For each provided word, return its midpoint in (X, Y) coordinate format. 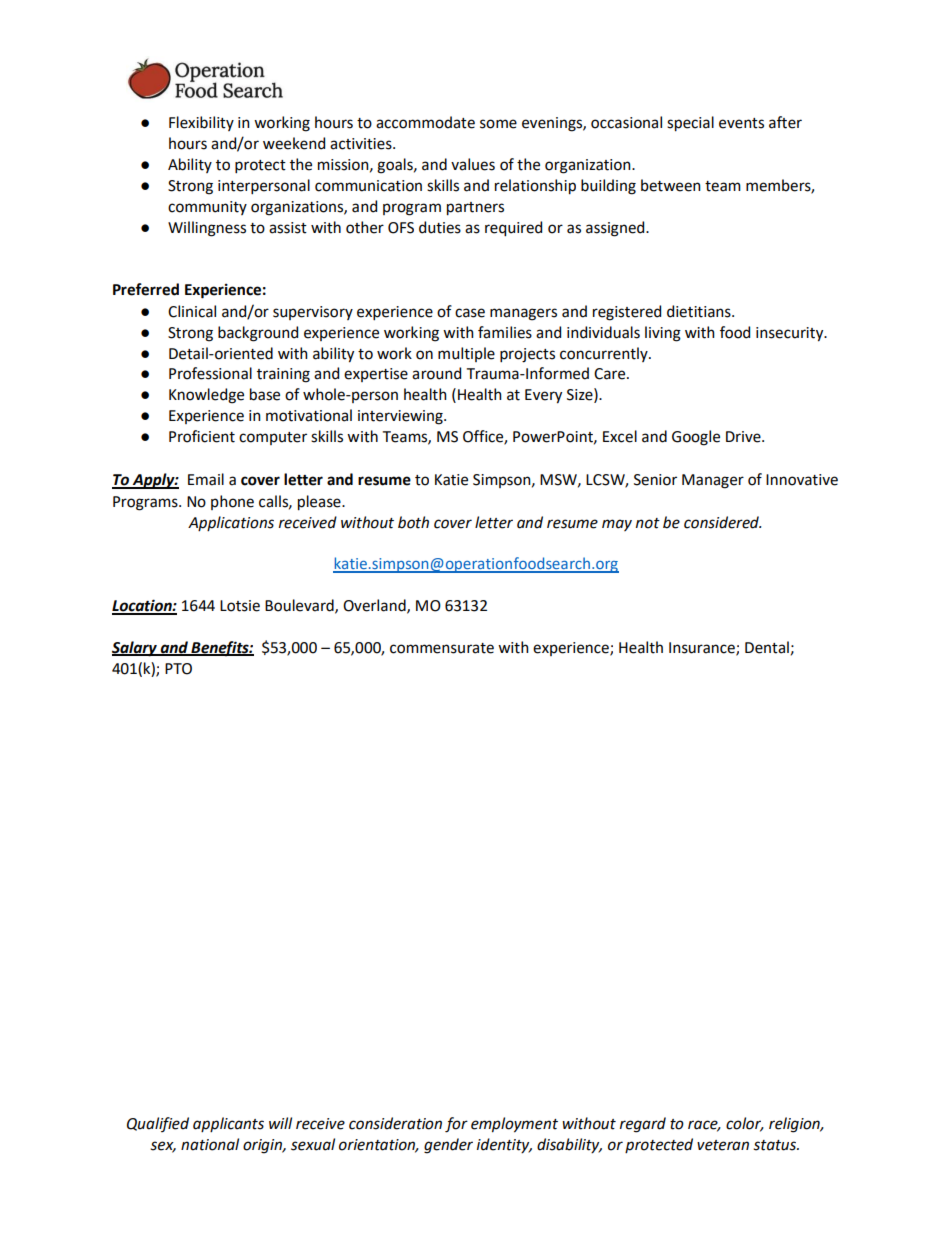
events (741, 123)
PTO (178, 669)
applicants (228, 1124)
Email (206, 479)
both (413, 522)
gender (448, 1146)
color (745, 1124)
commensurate (442, 648)
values (473, 164)
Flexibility (201, 123)
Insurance (703, 648)
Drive (744, 437)
